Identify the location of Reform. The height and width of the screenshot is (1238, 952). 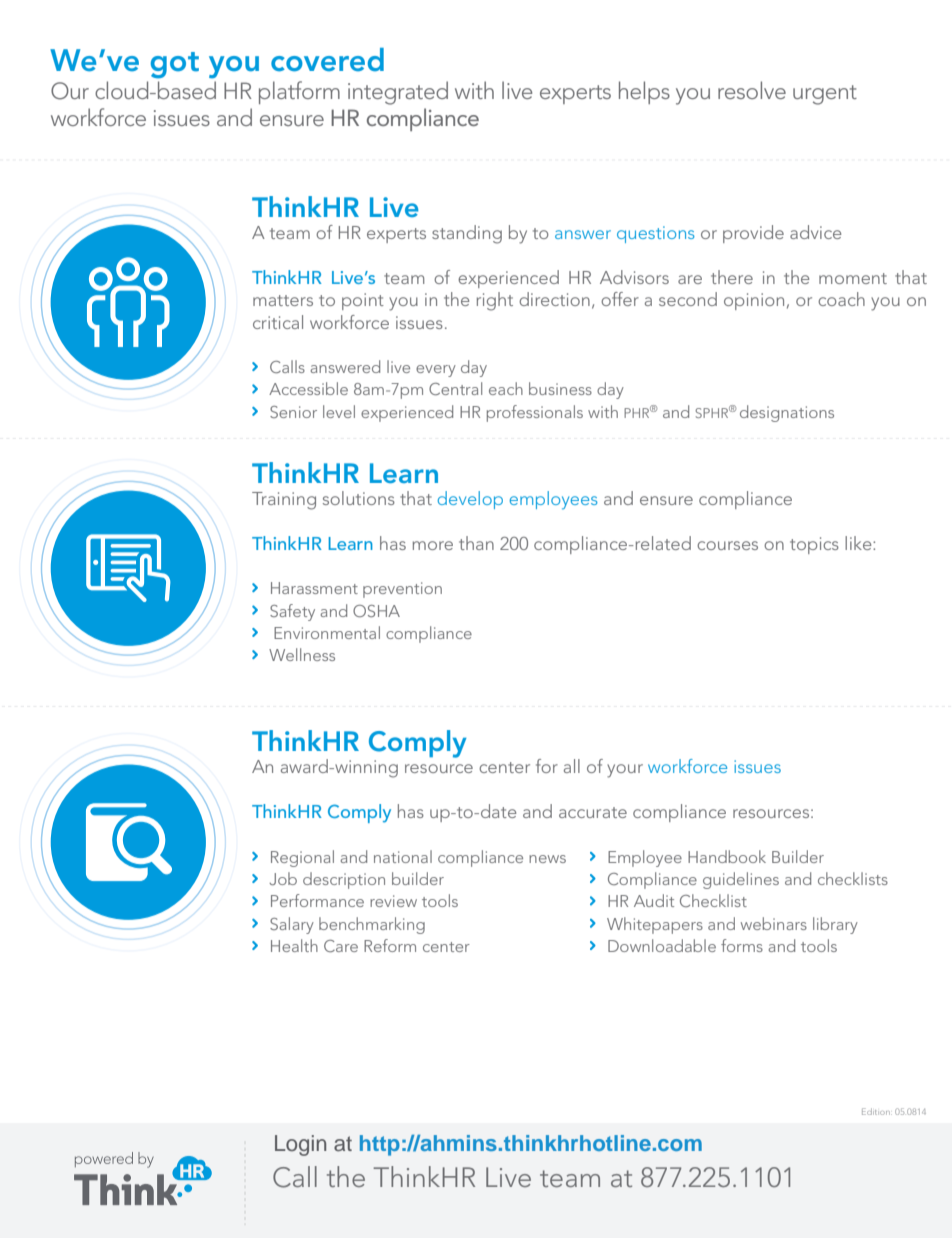
(390, 945).
